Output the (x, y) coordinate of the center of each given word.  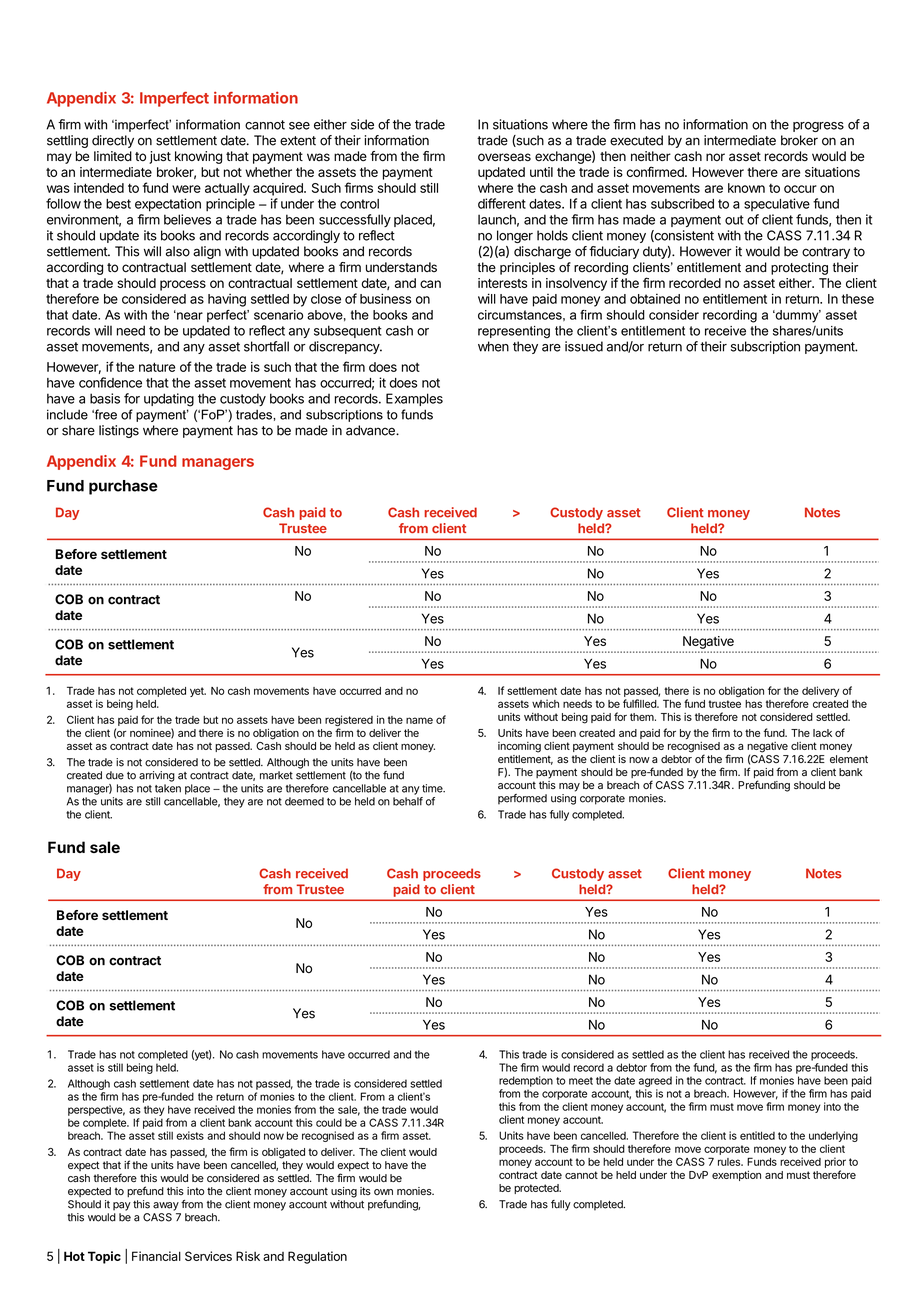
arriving (157, 776)
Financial (156, 1256)
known (746, 188)
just (160, 157)
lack (822, 733)
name (419, 720)
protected (537, 1189)
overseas (504, 157)
